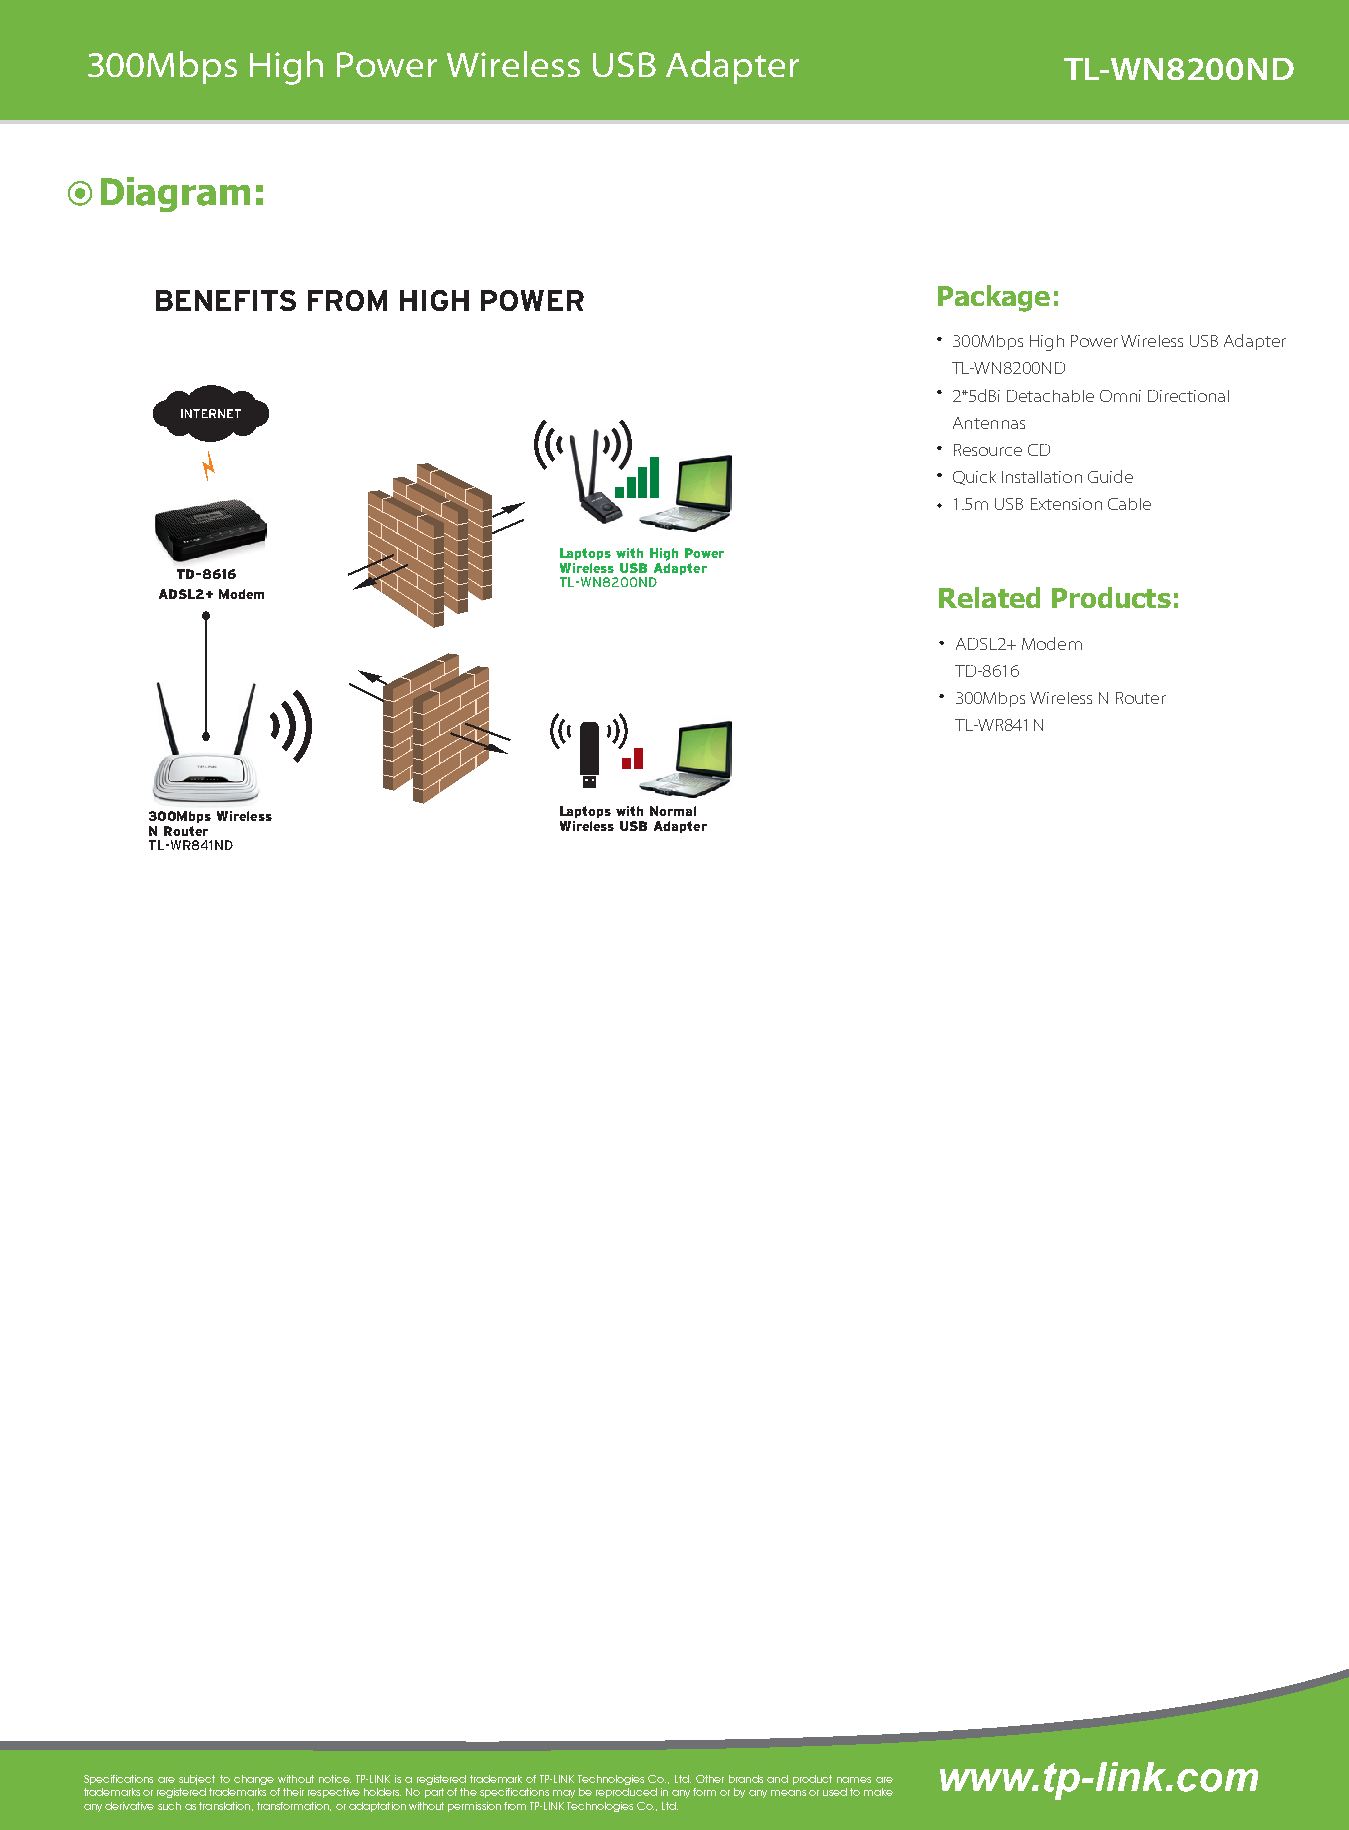 This screenshot has width=1349, height=1830. I want to click on Normal, so click(673, 811).
